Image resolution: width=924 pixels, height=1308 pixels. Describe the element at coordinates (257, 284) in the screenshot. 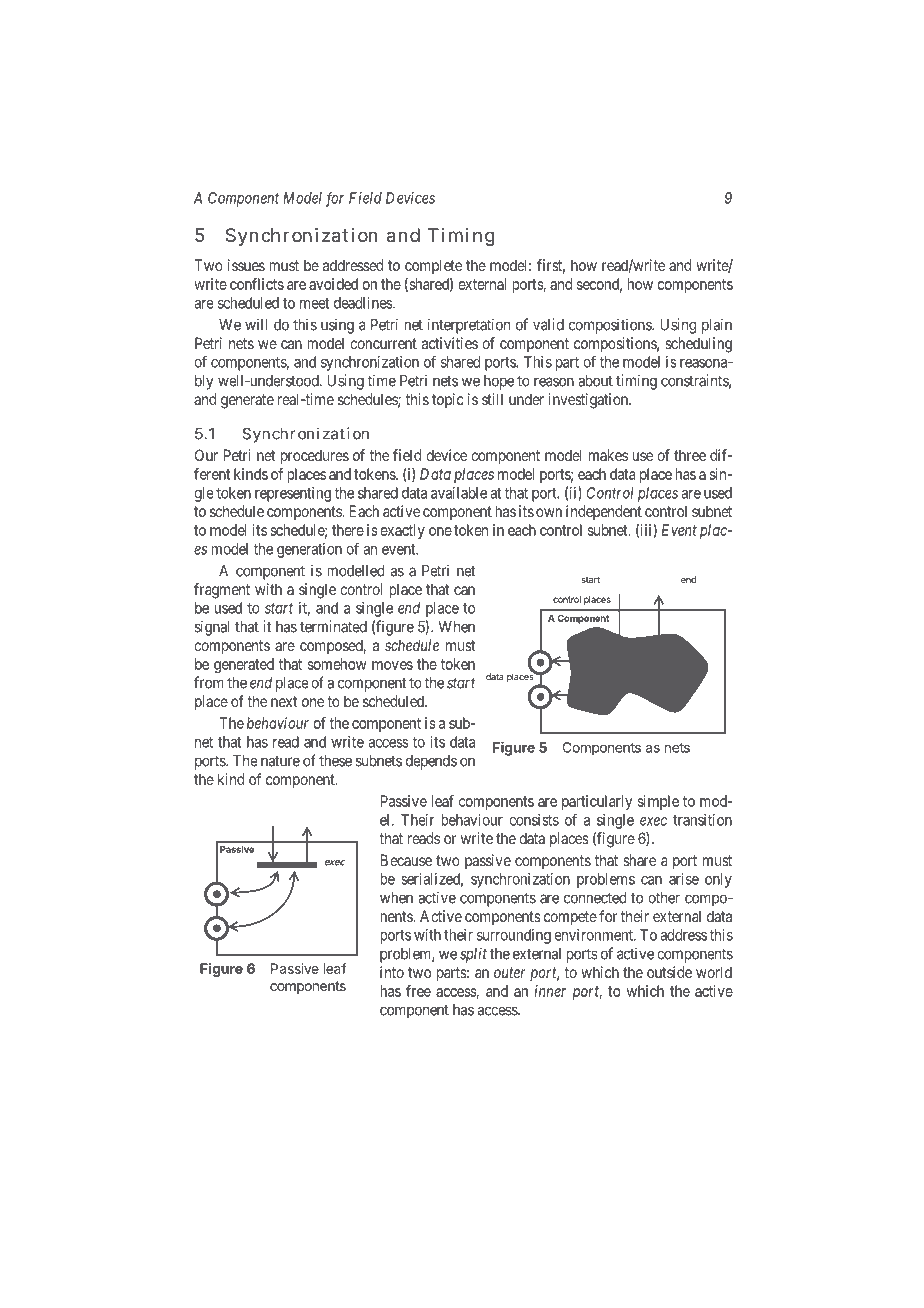

I see `conflicts` at that location.
